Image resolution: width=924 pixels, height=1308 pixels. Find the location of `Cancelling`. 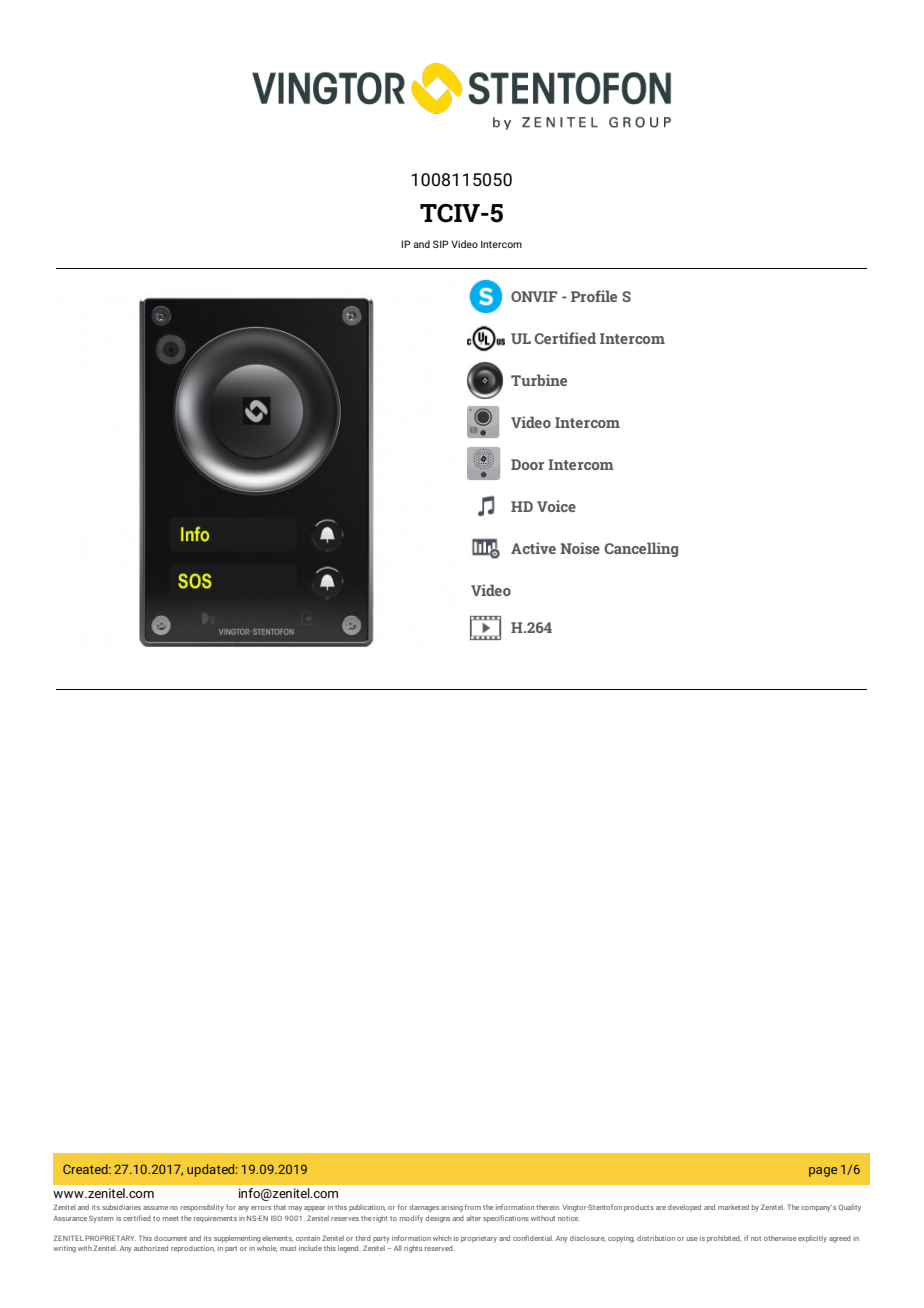

Cancelling is located at coordinates (641, 549).
